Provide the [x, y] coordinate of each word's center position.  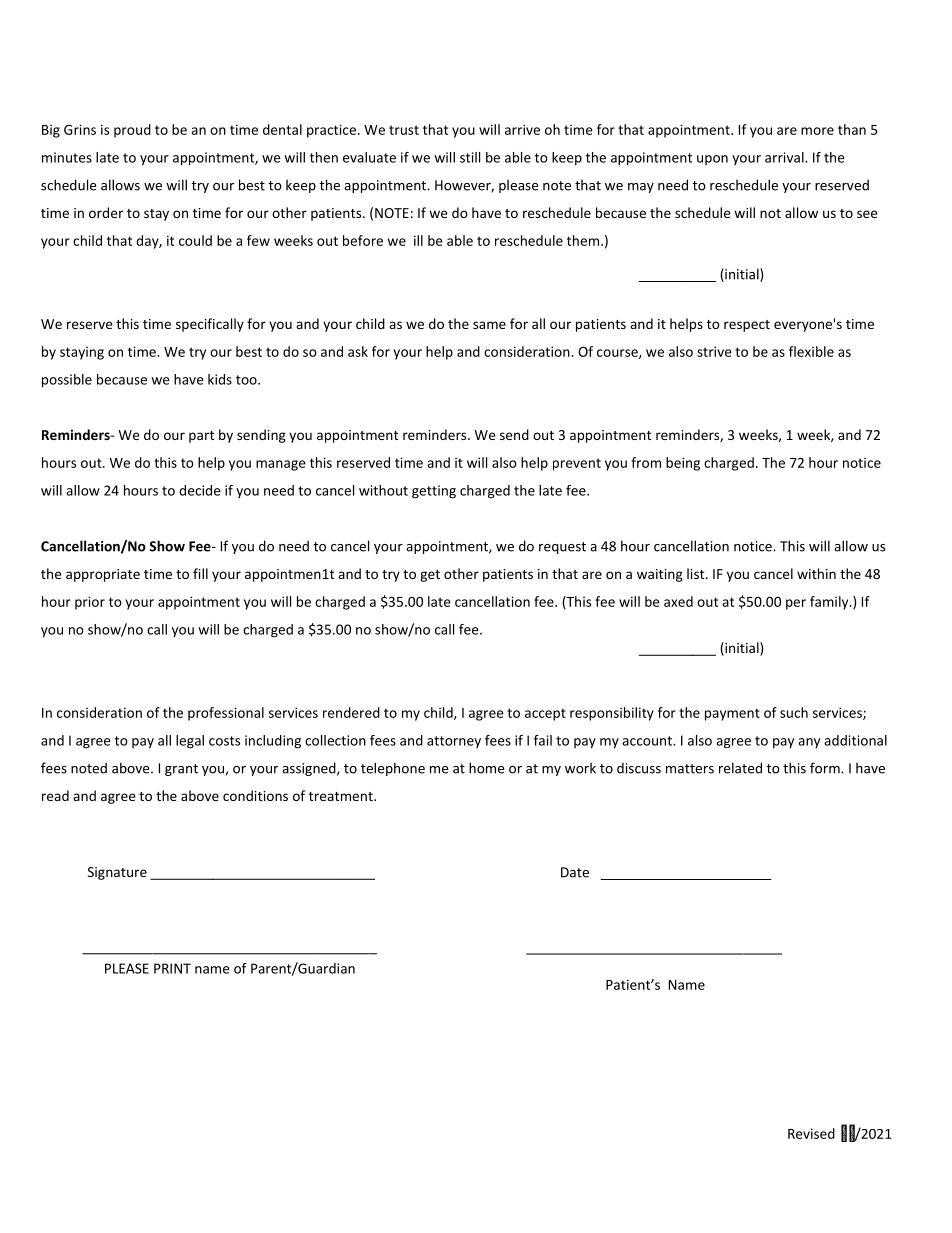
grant [181, 770]
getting [434, 492]
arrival [785, 157]
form [826, 768]
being [683, 464]
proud [132, 131]
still [470, 157]
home [486, 768]
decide [200, 490]
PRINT [172, 968]
